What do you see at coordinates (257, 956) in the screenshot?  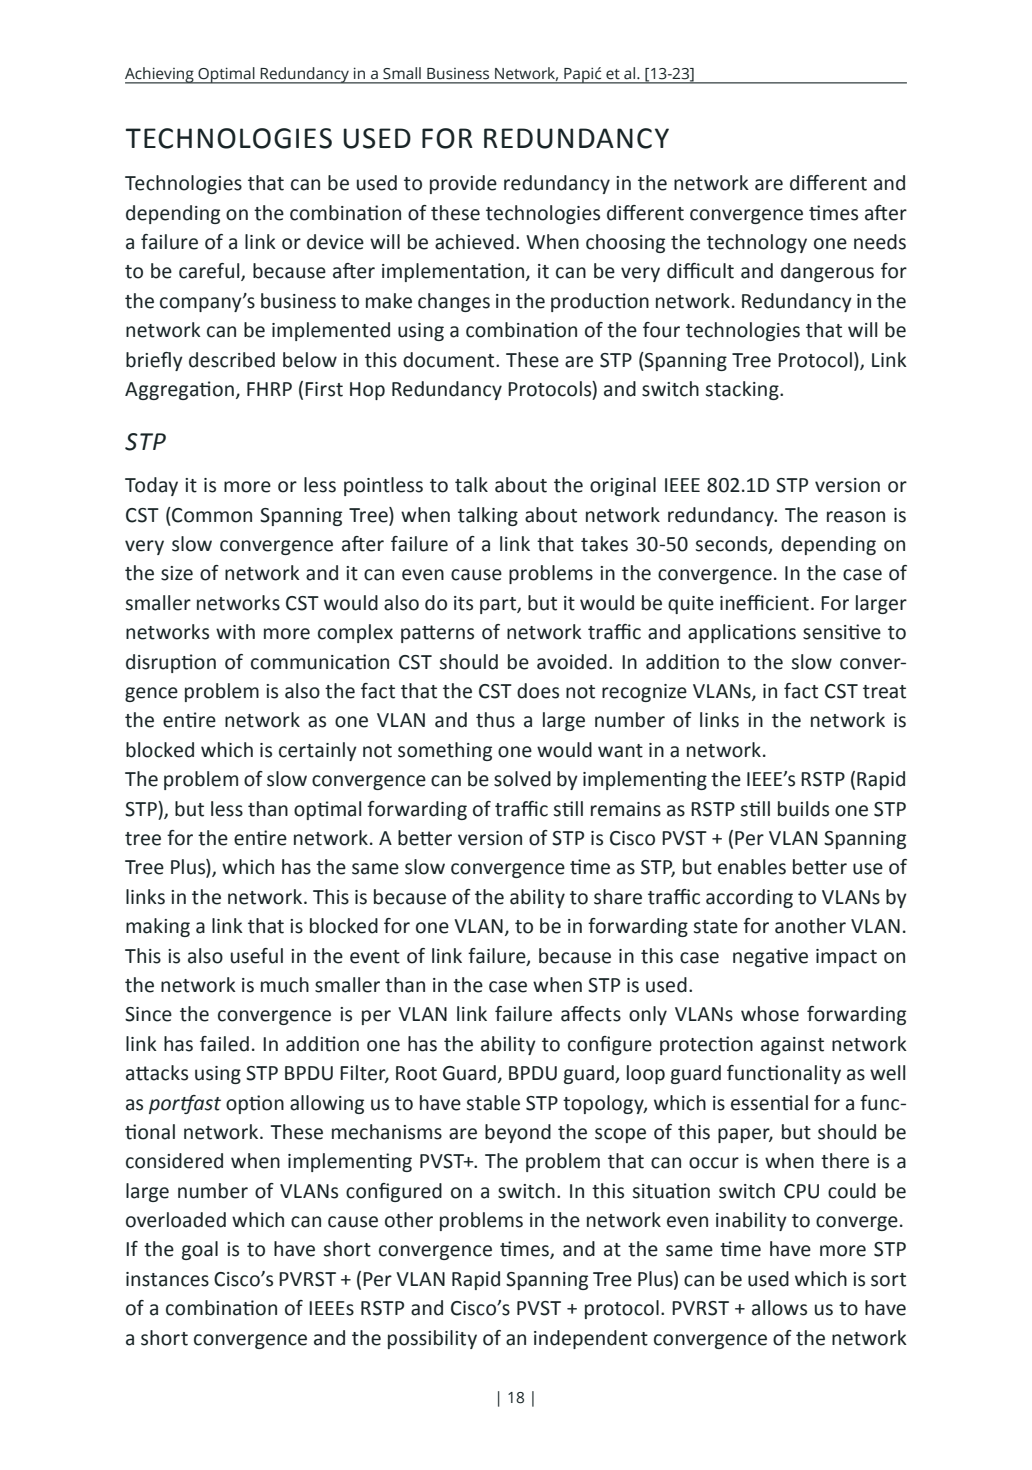 I see `useful` at bounding box center [257, 956].
